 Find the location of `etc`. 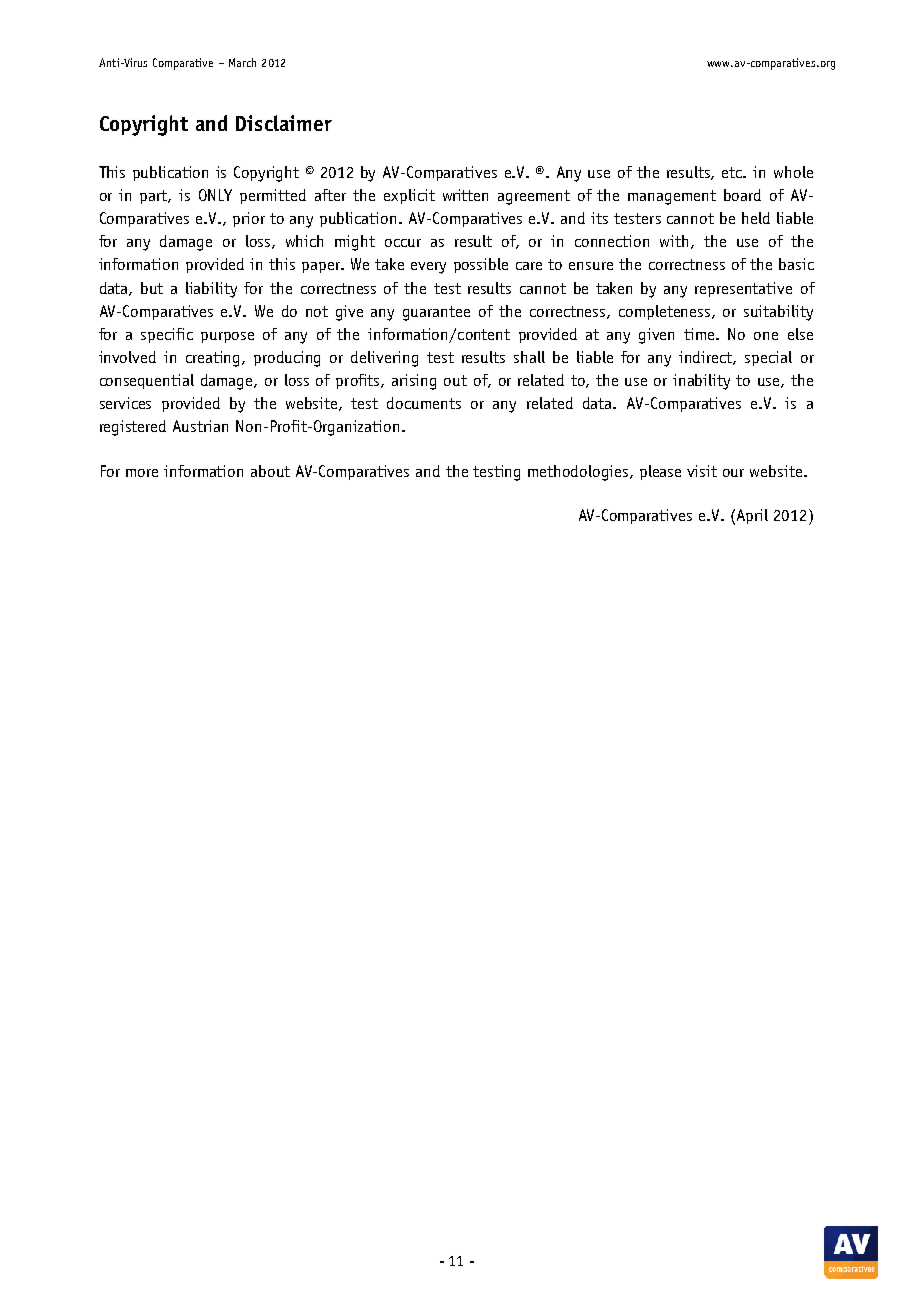

etc is located at coordinates (733, 172).
